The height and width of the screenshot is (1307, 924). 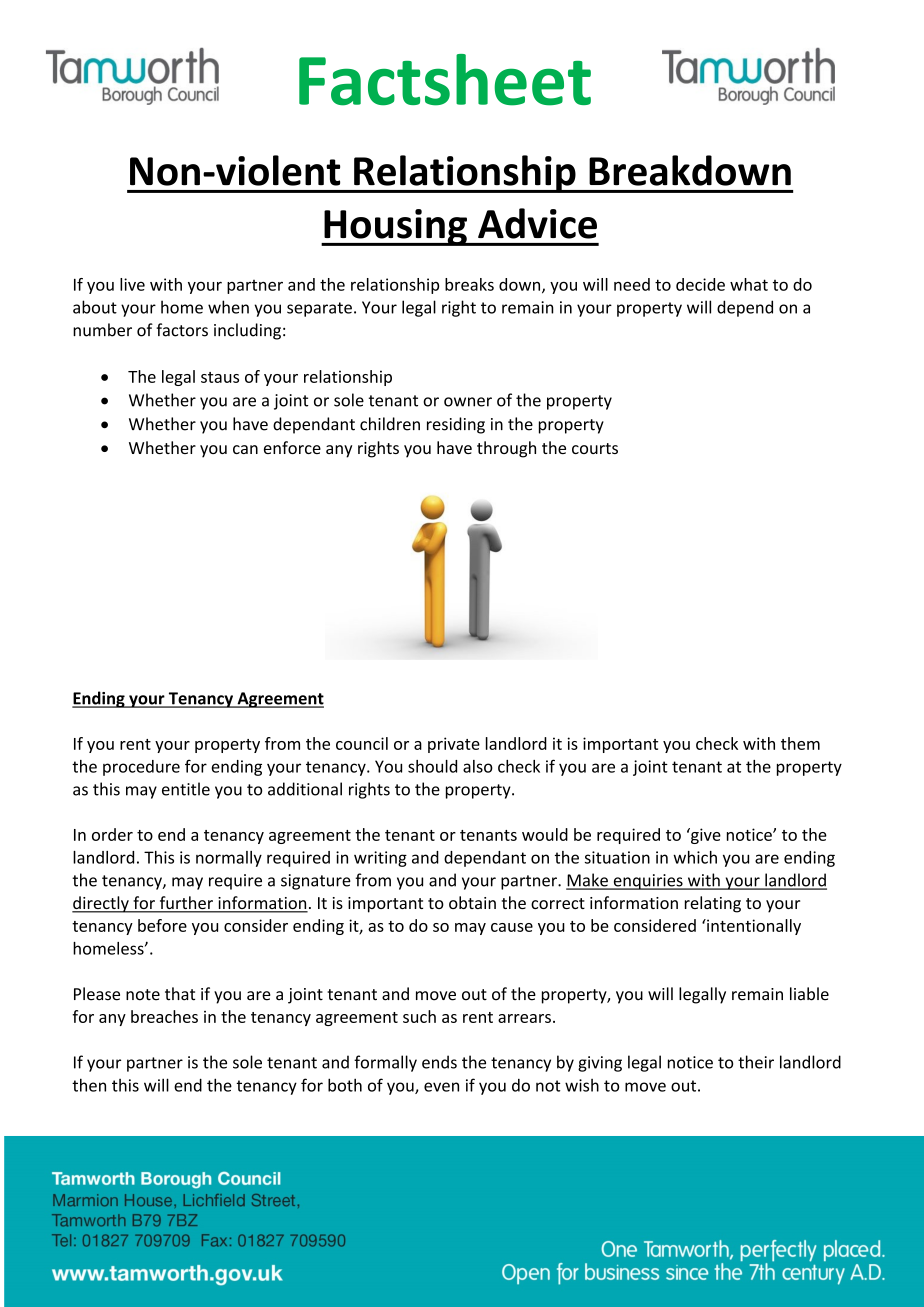 I want to click on further, so click(x=186, y=904).
